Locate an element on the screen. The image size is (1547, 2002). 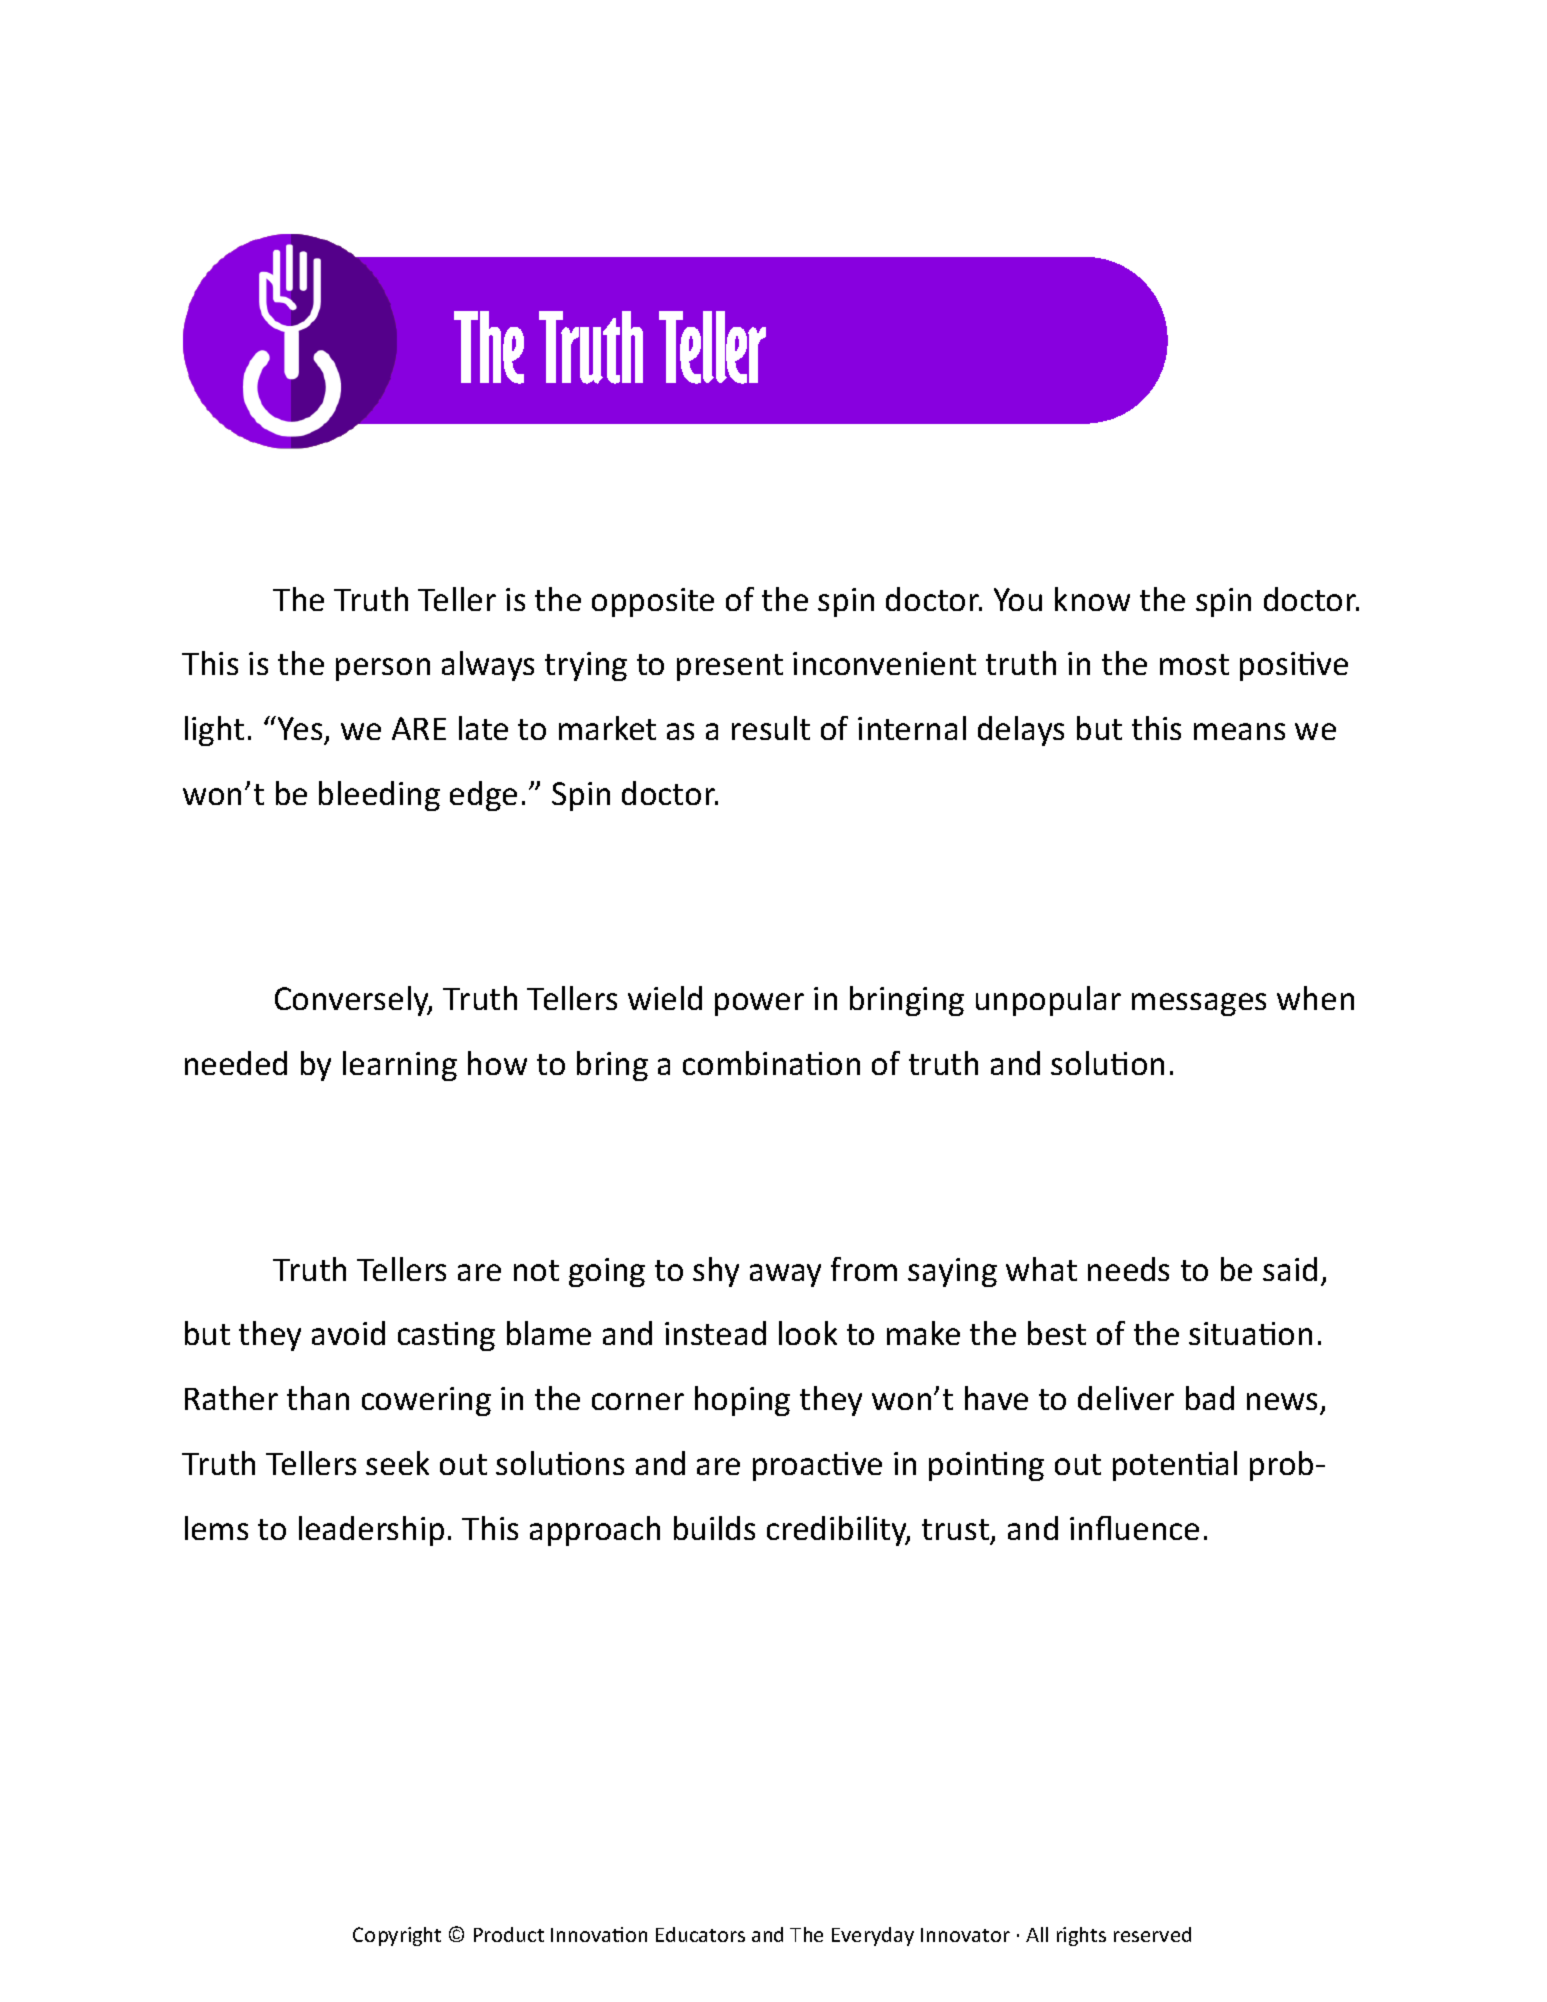
potential is located at coordinates (1175, 1466).
